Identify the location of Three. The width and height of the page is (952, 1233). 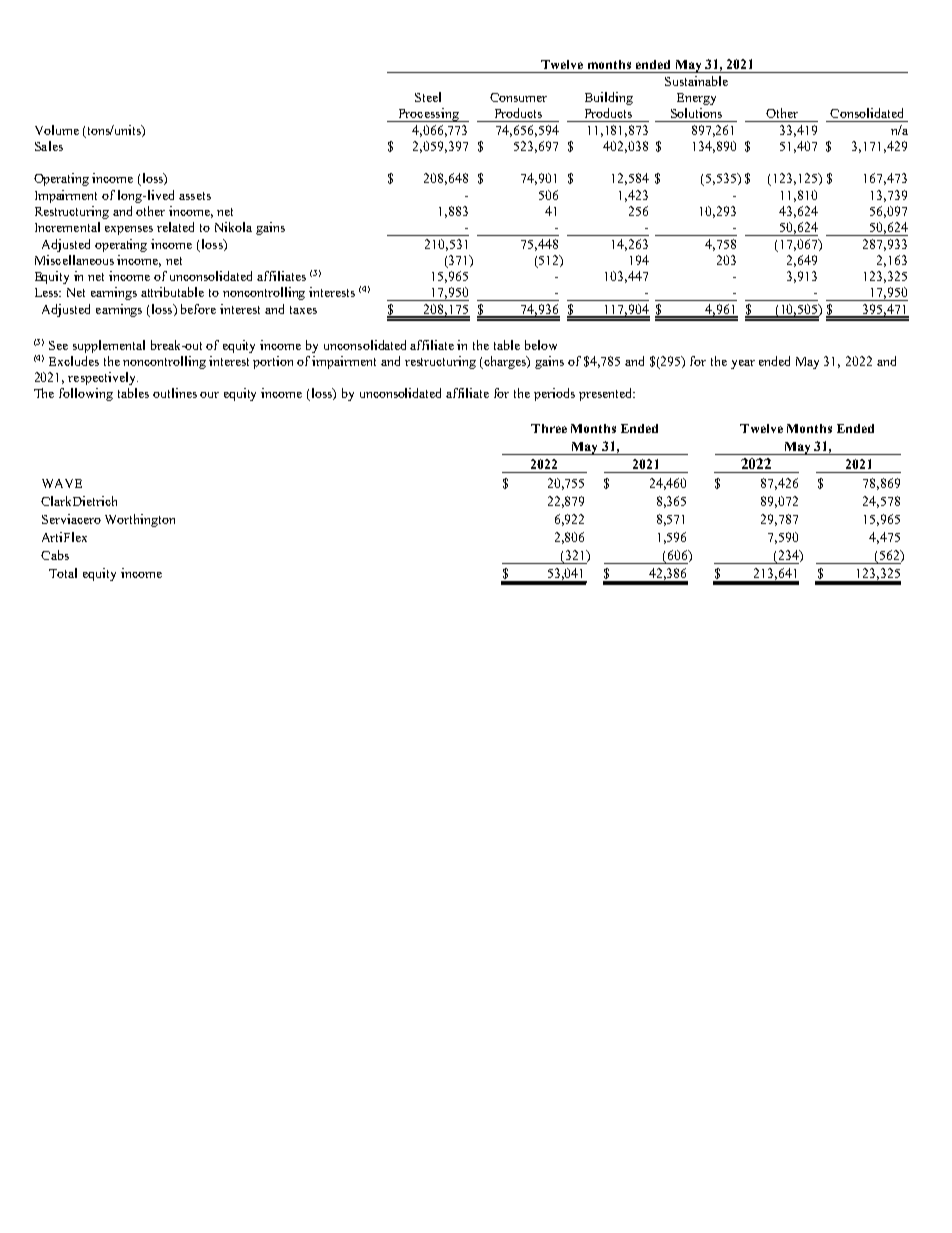
(549, 428).
